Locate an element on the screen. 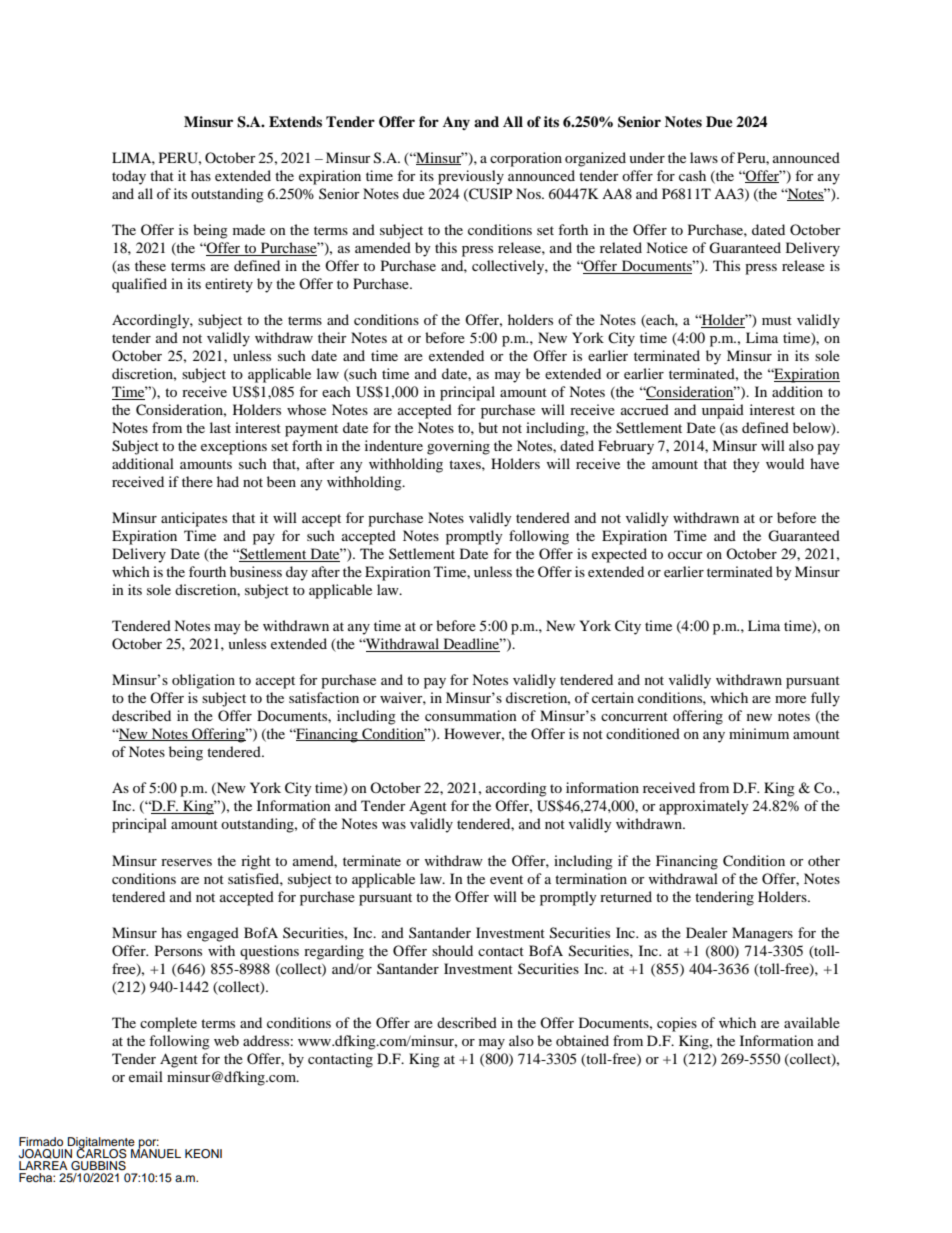 This screenshot has height=1233, width=952. obtained is located at coordinates (582, 1040).
